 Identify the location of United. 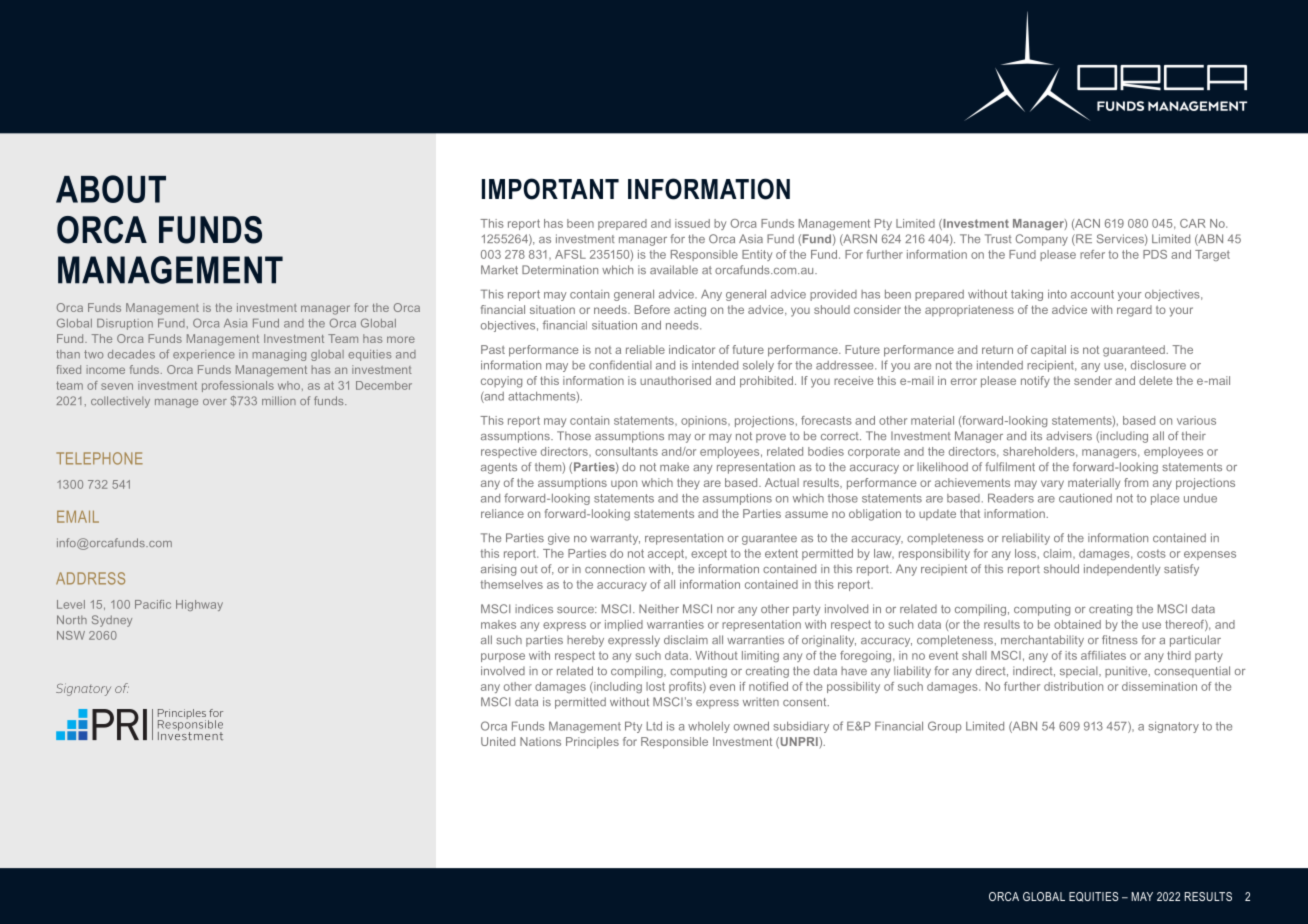
(498, 741).
